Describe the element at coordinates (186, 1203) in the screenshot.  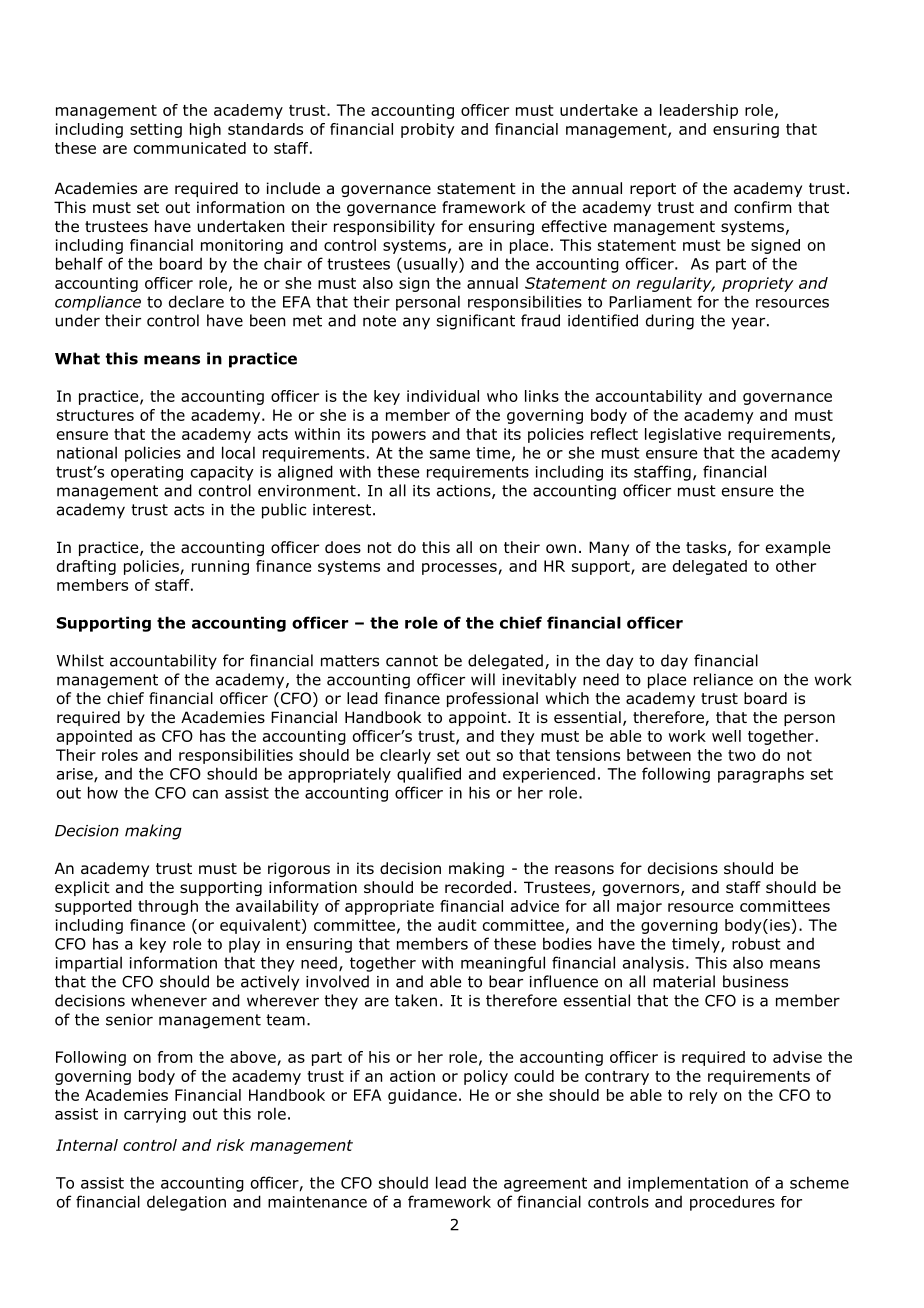
I see `delegation` at that location.
